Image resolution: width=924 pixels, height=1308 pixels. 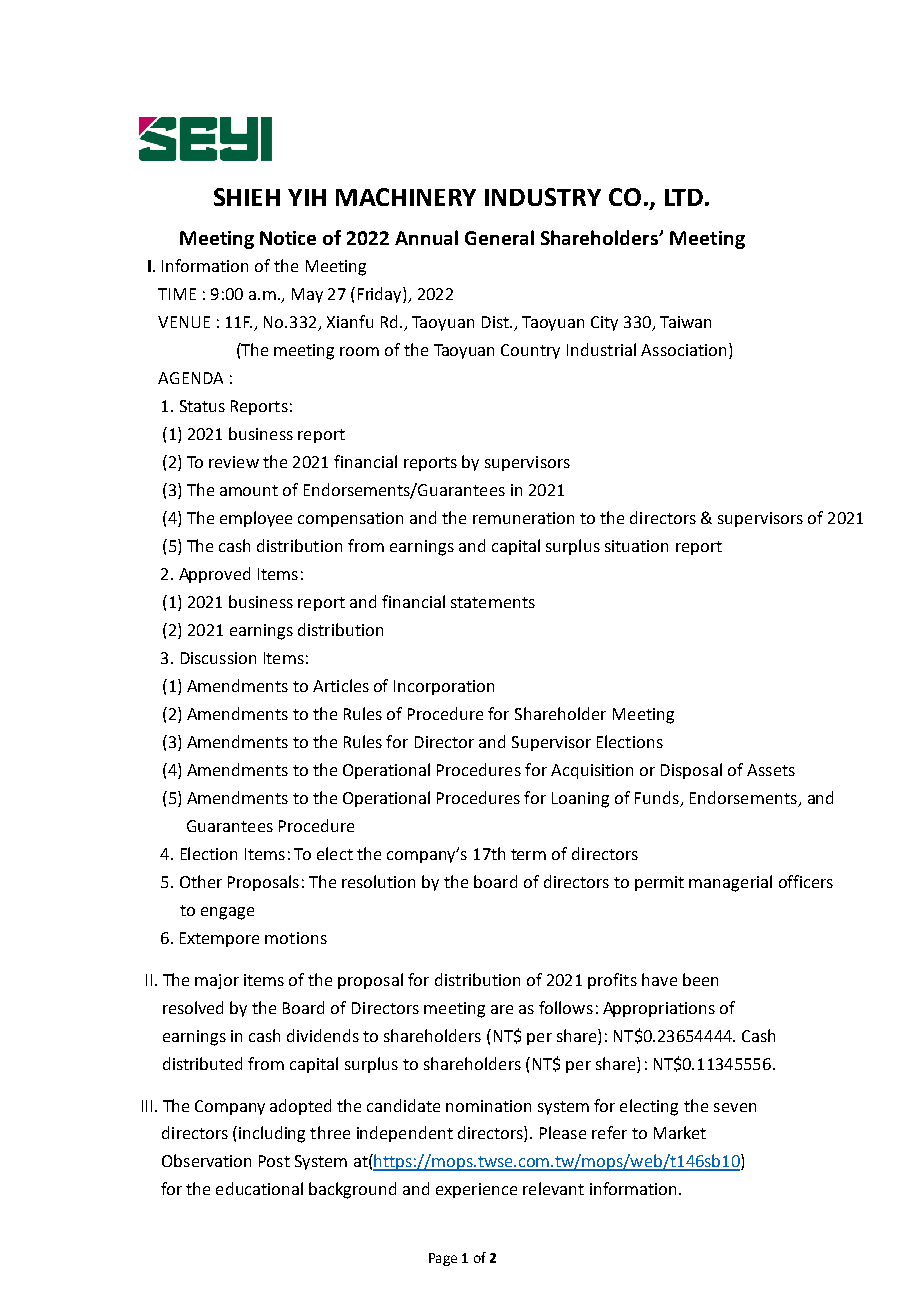 What do you see at coordinates (499, 237) in the image?
I see `General` at bounding box center [499, 237].
